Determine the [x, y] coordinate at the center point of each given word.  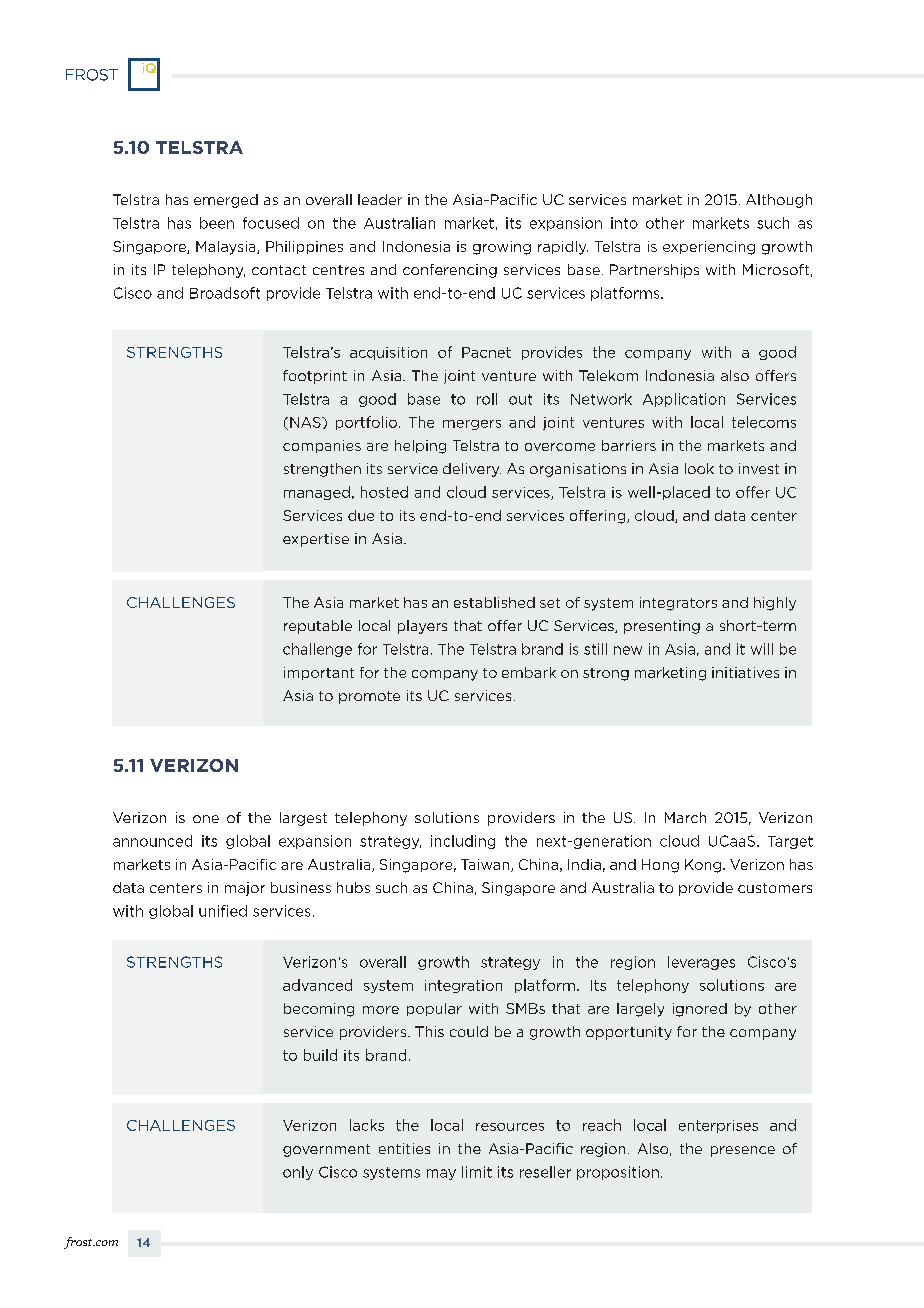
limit [477, 1172]
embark [529, 672]
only [298, 1173]
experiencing [709, 248]
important [319, 673]
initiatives [745, 672]
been [217, 223]
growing [502, 248]
